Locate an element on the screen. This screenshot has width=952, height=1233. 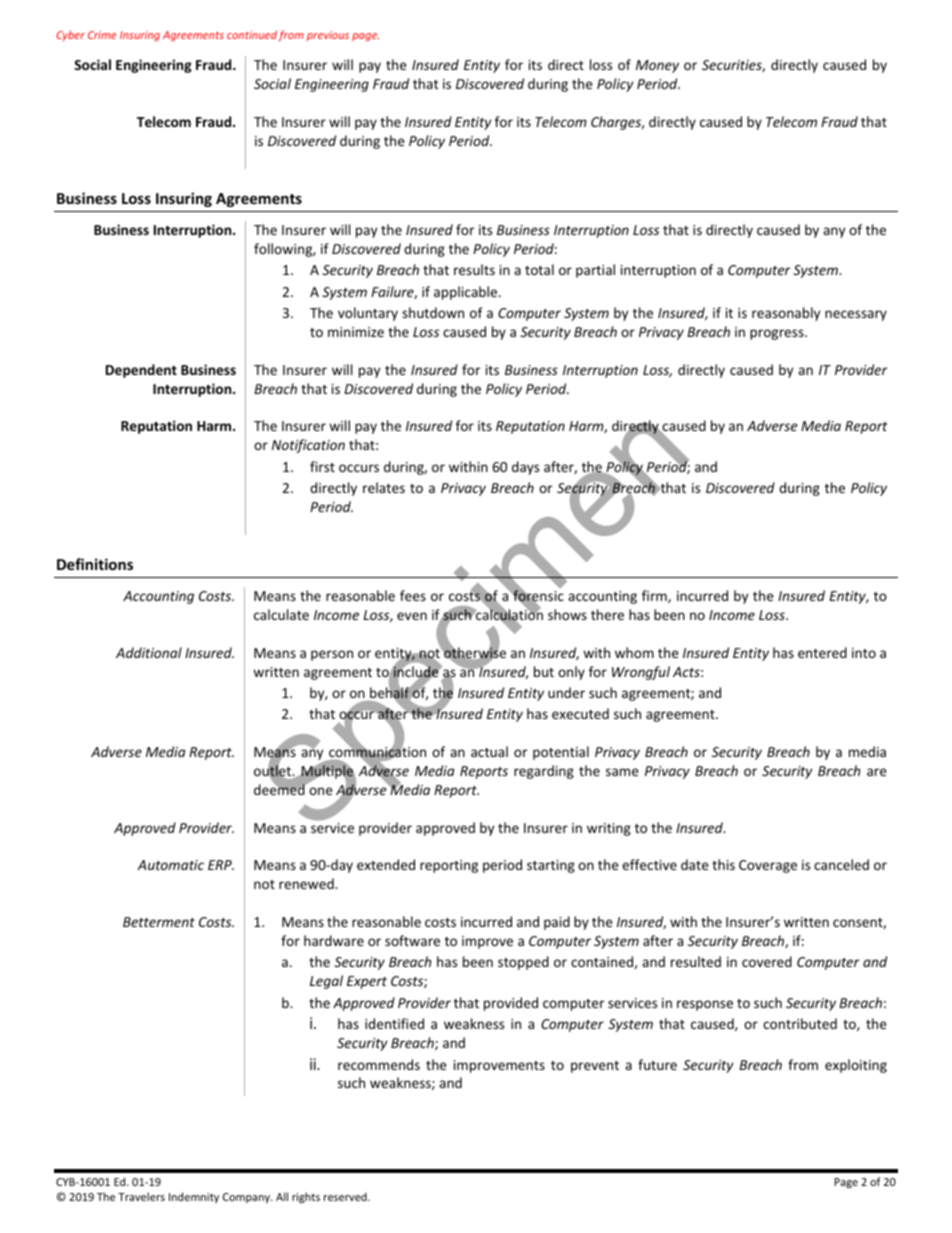
Additional is located at coordinates (149, 652).
